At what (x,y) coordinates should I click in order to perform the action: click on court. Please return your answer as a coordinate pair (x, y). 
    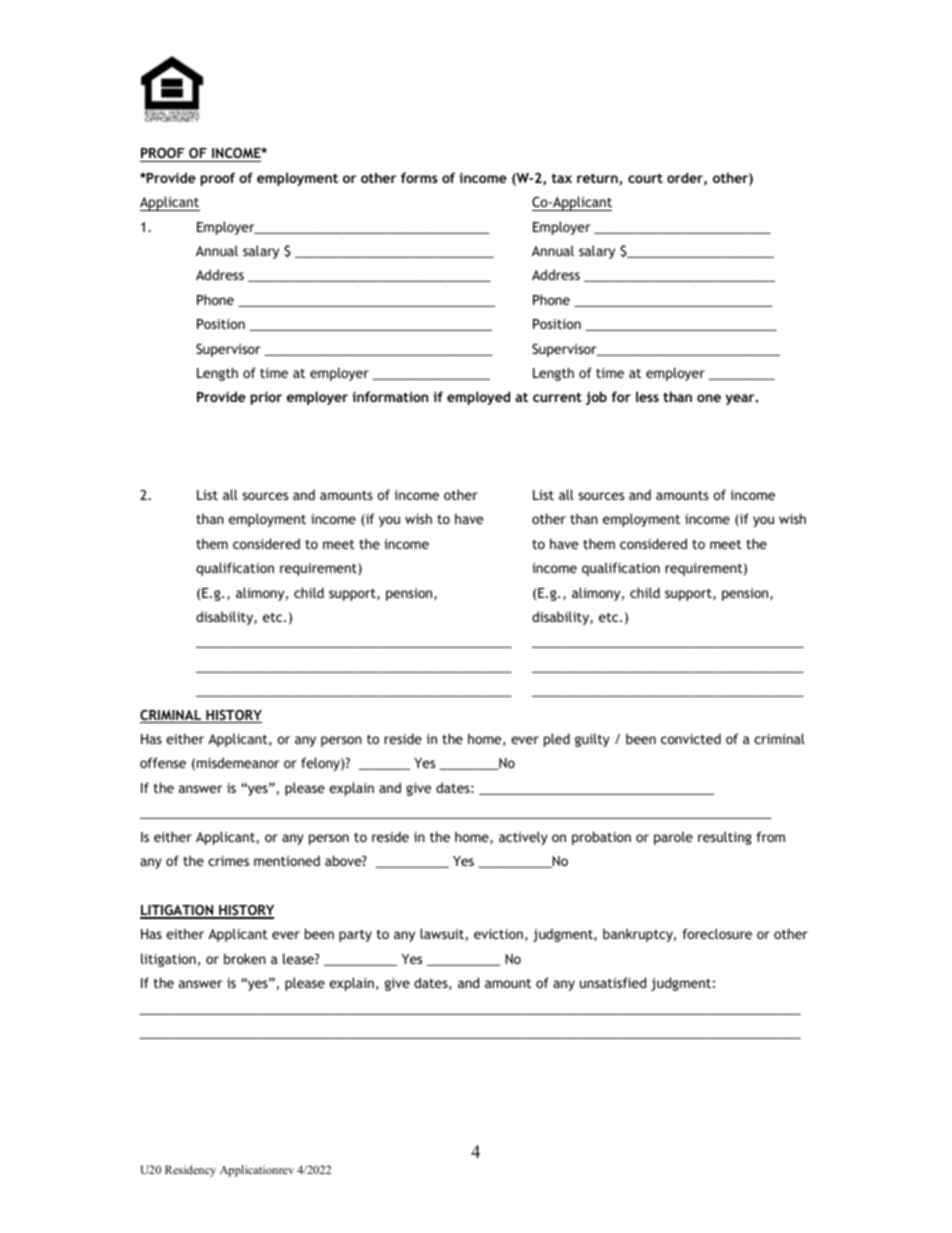
    Looking at the image, I should click on (645, 178).
